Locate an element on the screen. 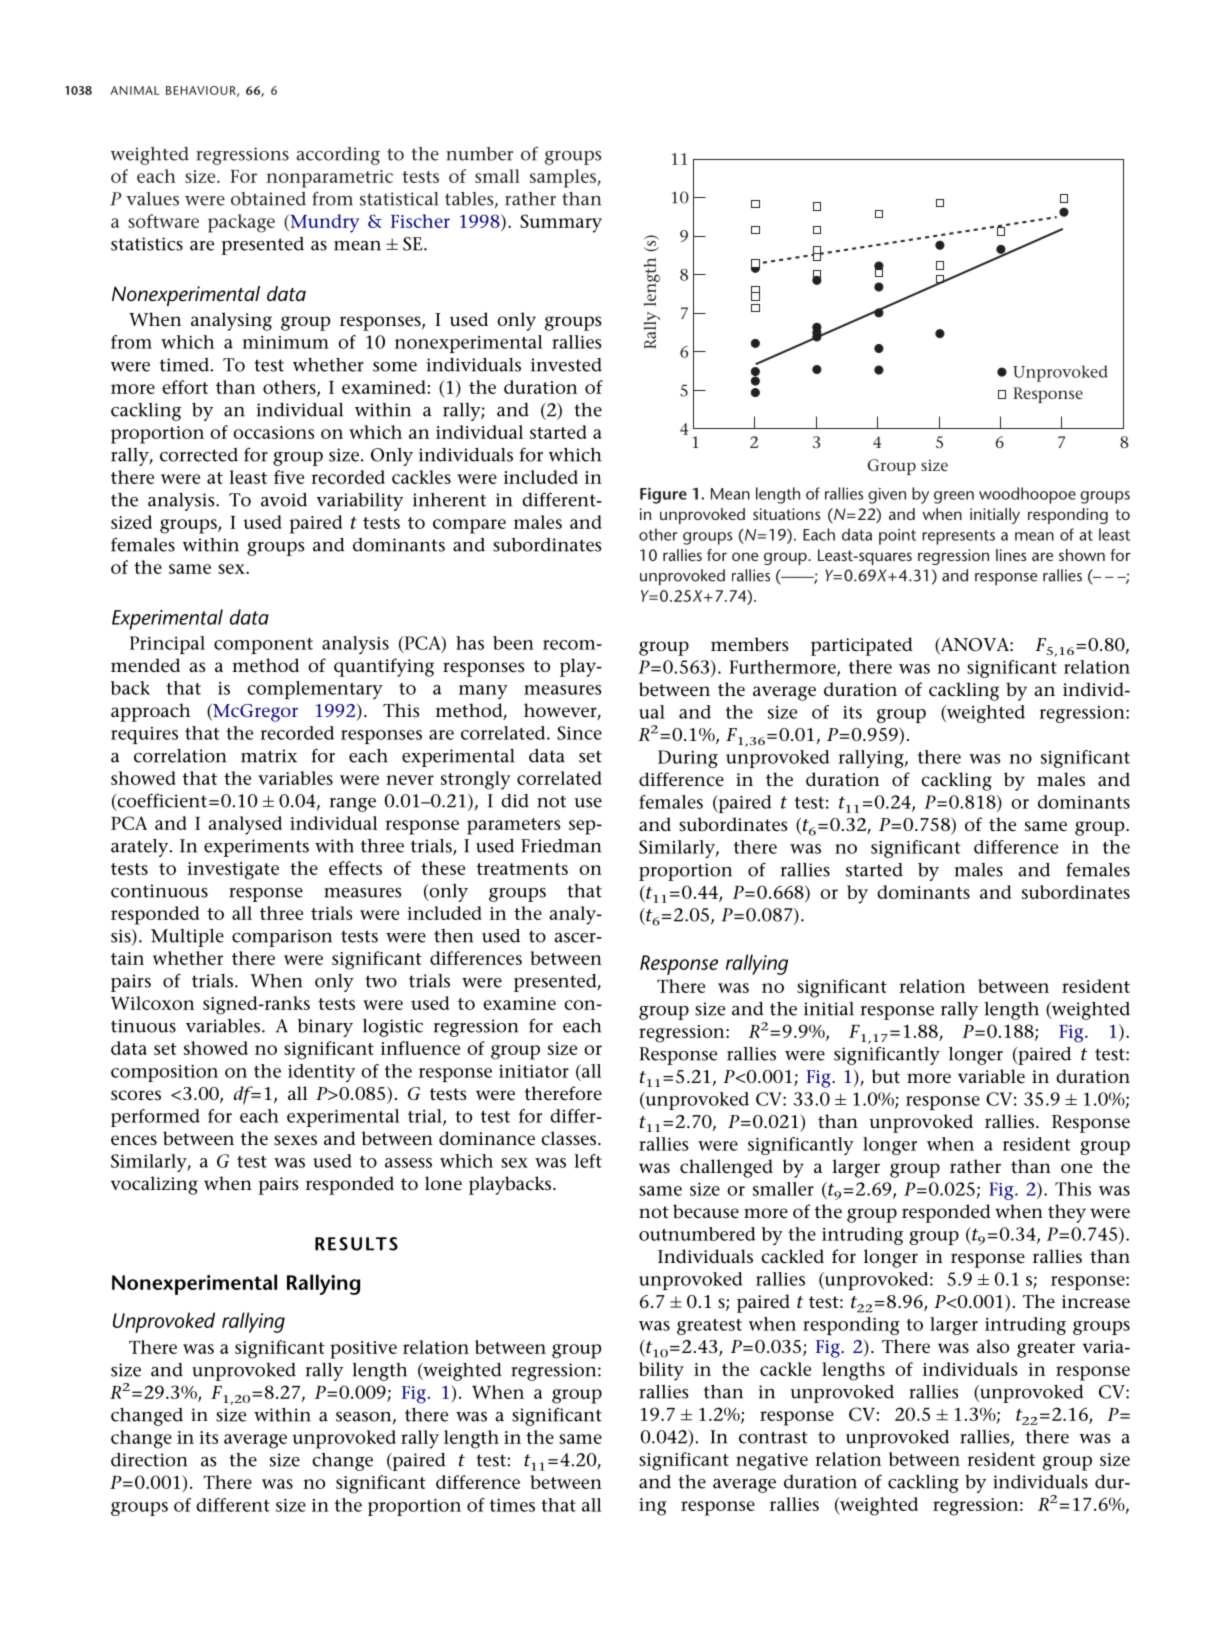 The height and width of the screenshot is (1629, 1221). matrix is located at coordinates (269, 756).
